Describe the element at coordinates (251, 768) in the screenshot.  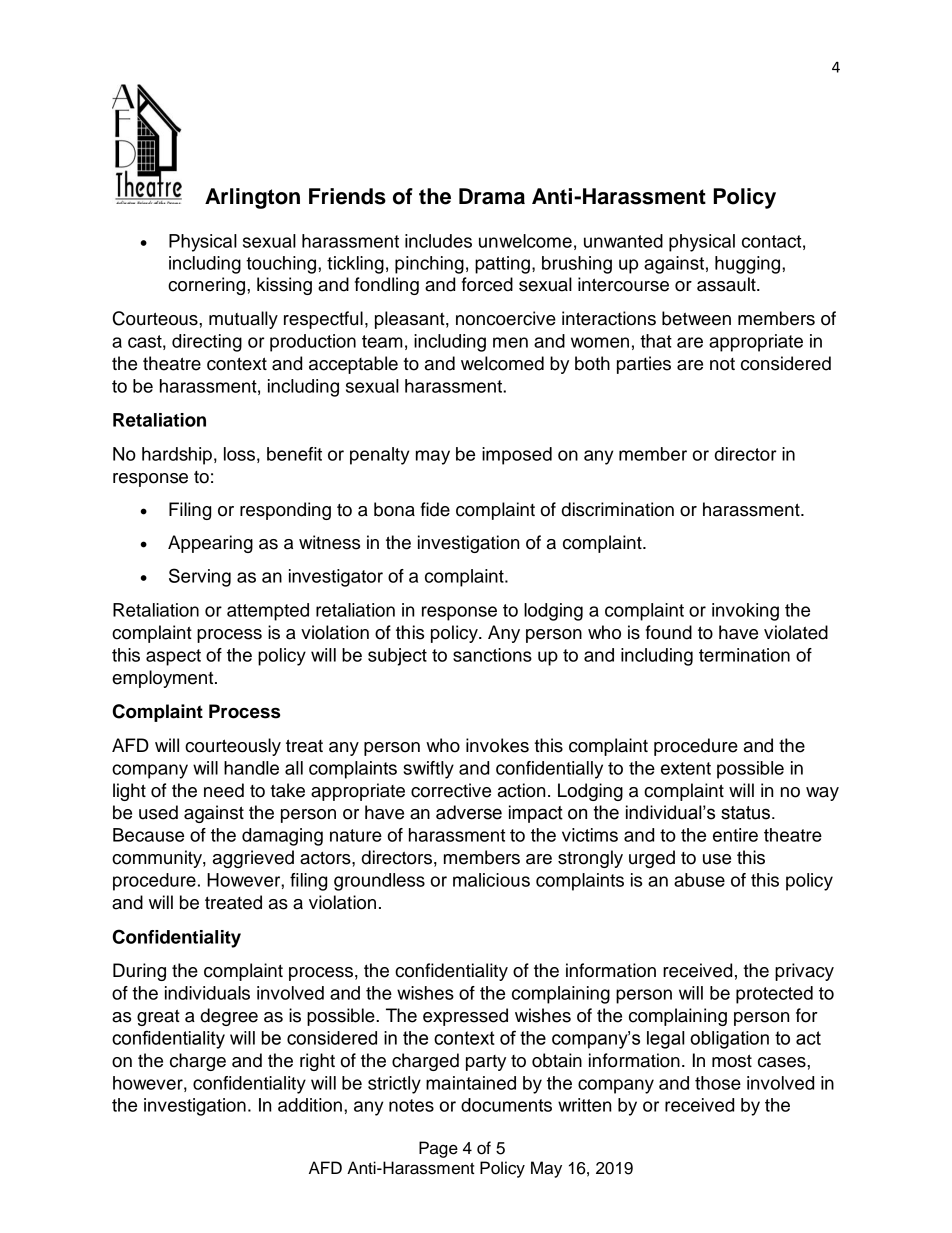
I see `handle` at that location.
